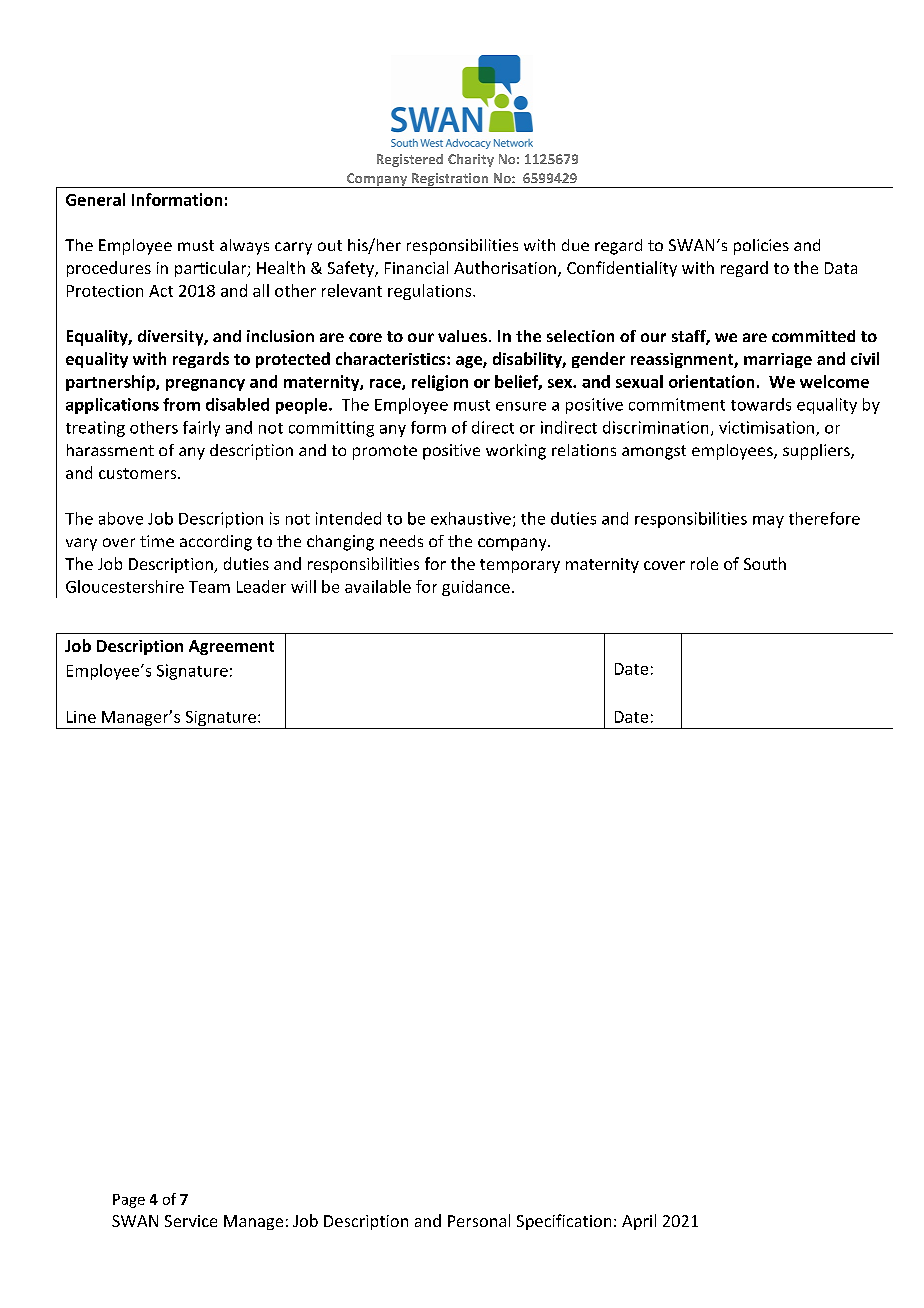 The height and width of the page is (1308, 924). Describe the element at coordinates (157, 541) in the page. I see `time` at that location.
